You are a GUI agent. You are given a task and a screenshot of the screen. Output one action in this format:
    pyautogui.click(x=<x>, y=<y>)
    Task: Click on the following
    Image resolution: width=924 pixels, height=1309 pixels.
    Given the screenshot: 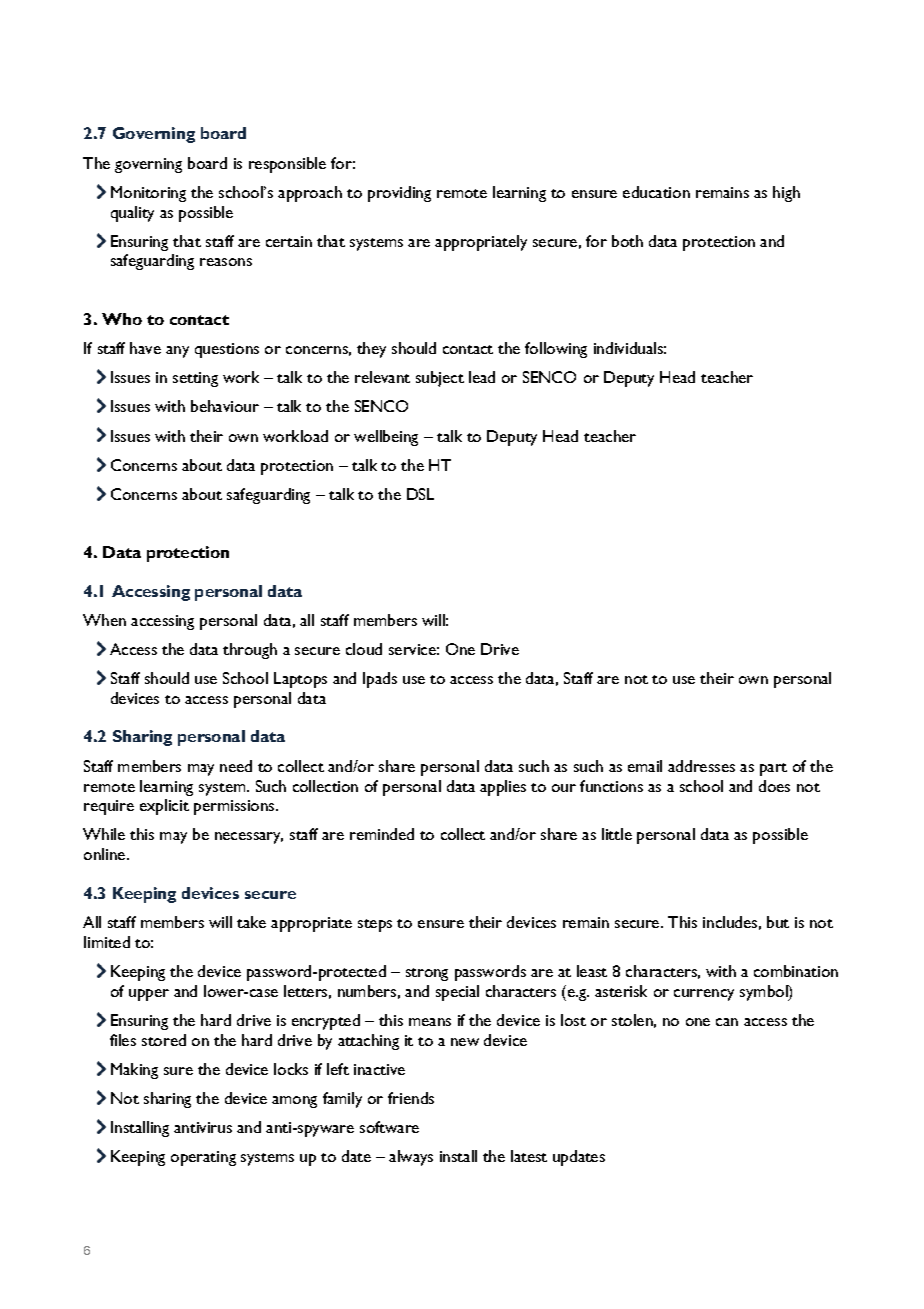 What is the action you would take?
    pyautogui.click(x=556, y=350)
